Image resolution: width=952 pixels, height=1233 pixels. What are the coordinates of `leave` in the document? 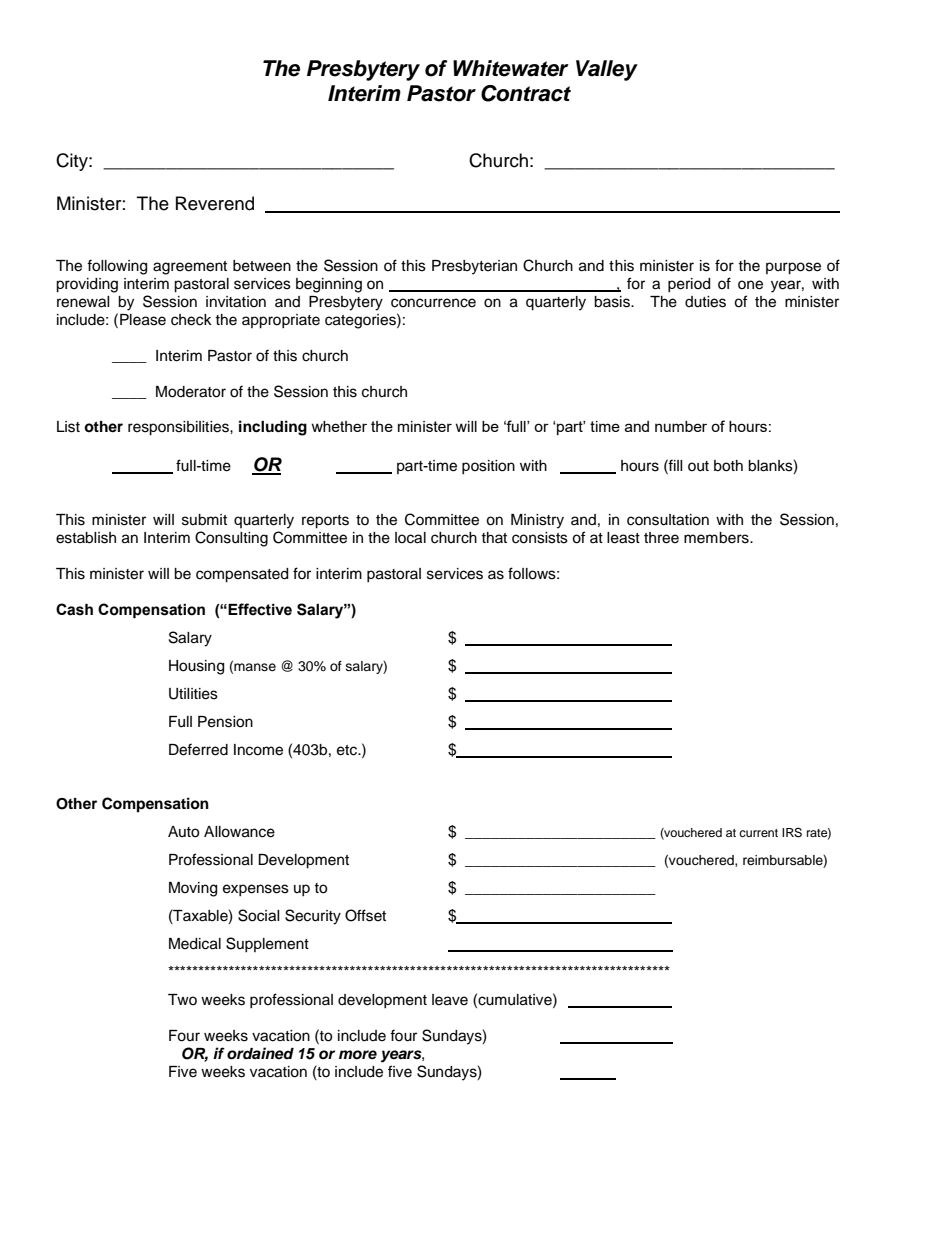 It's located at (450, 1000).
